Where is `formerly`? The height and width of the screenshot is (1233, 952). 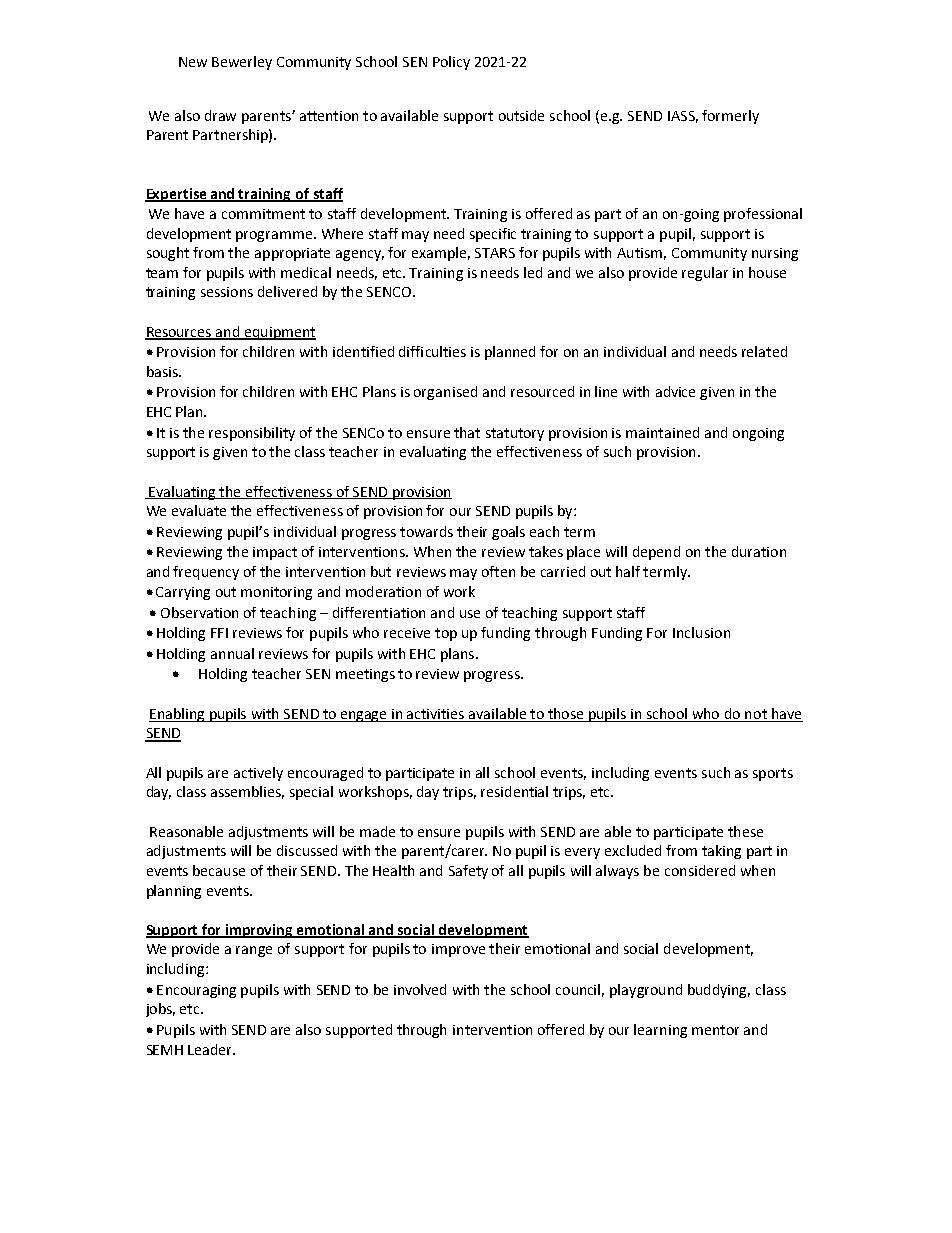 formerly is located at coordinates (730, 117).
